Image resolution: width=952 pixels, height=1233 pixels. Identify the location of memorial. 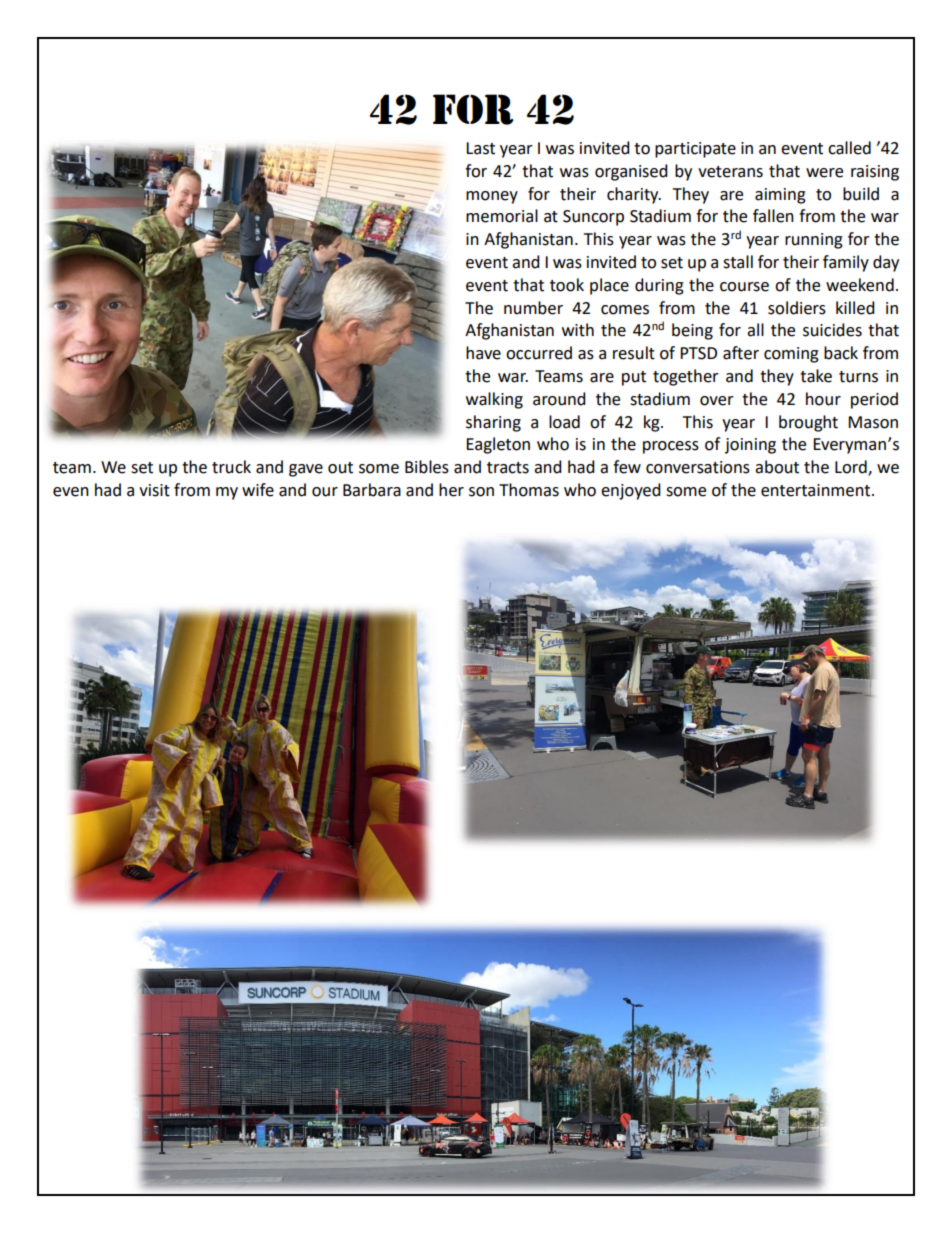
(502, 216).
